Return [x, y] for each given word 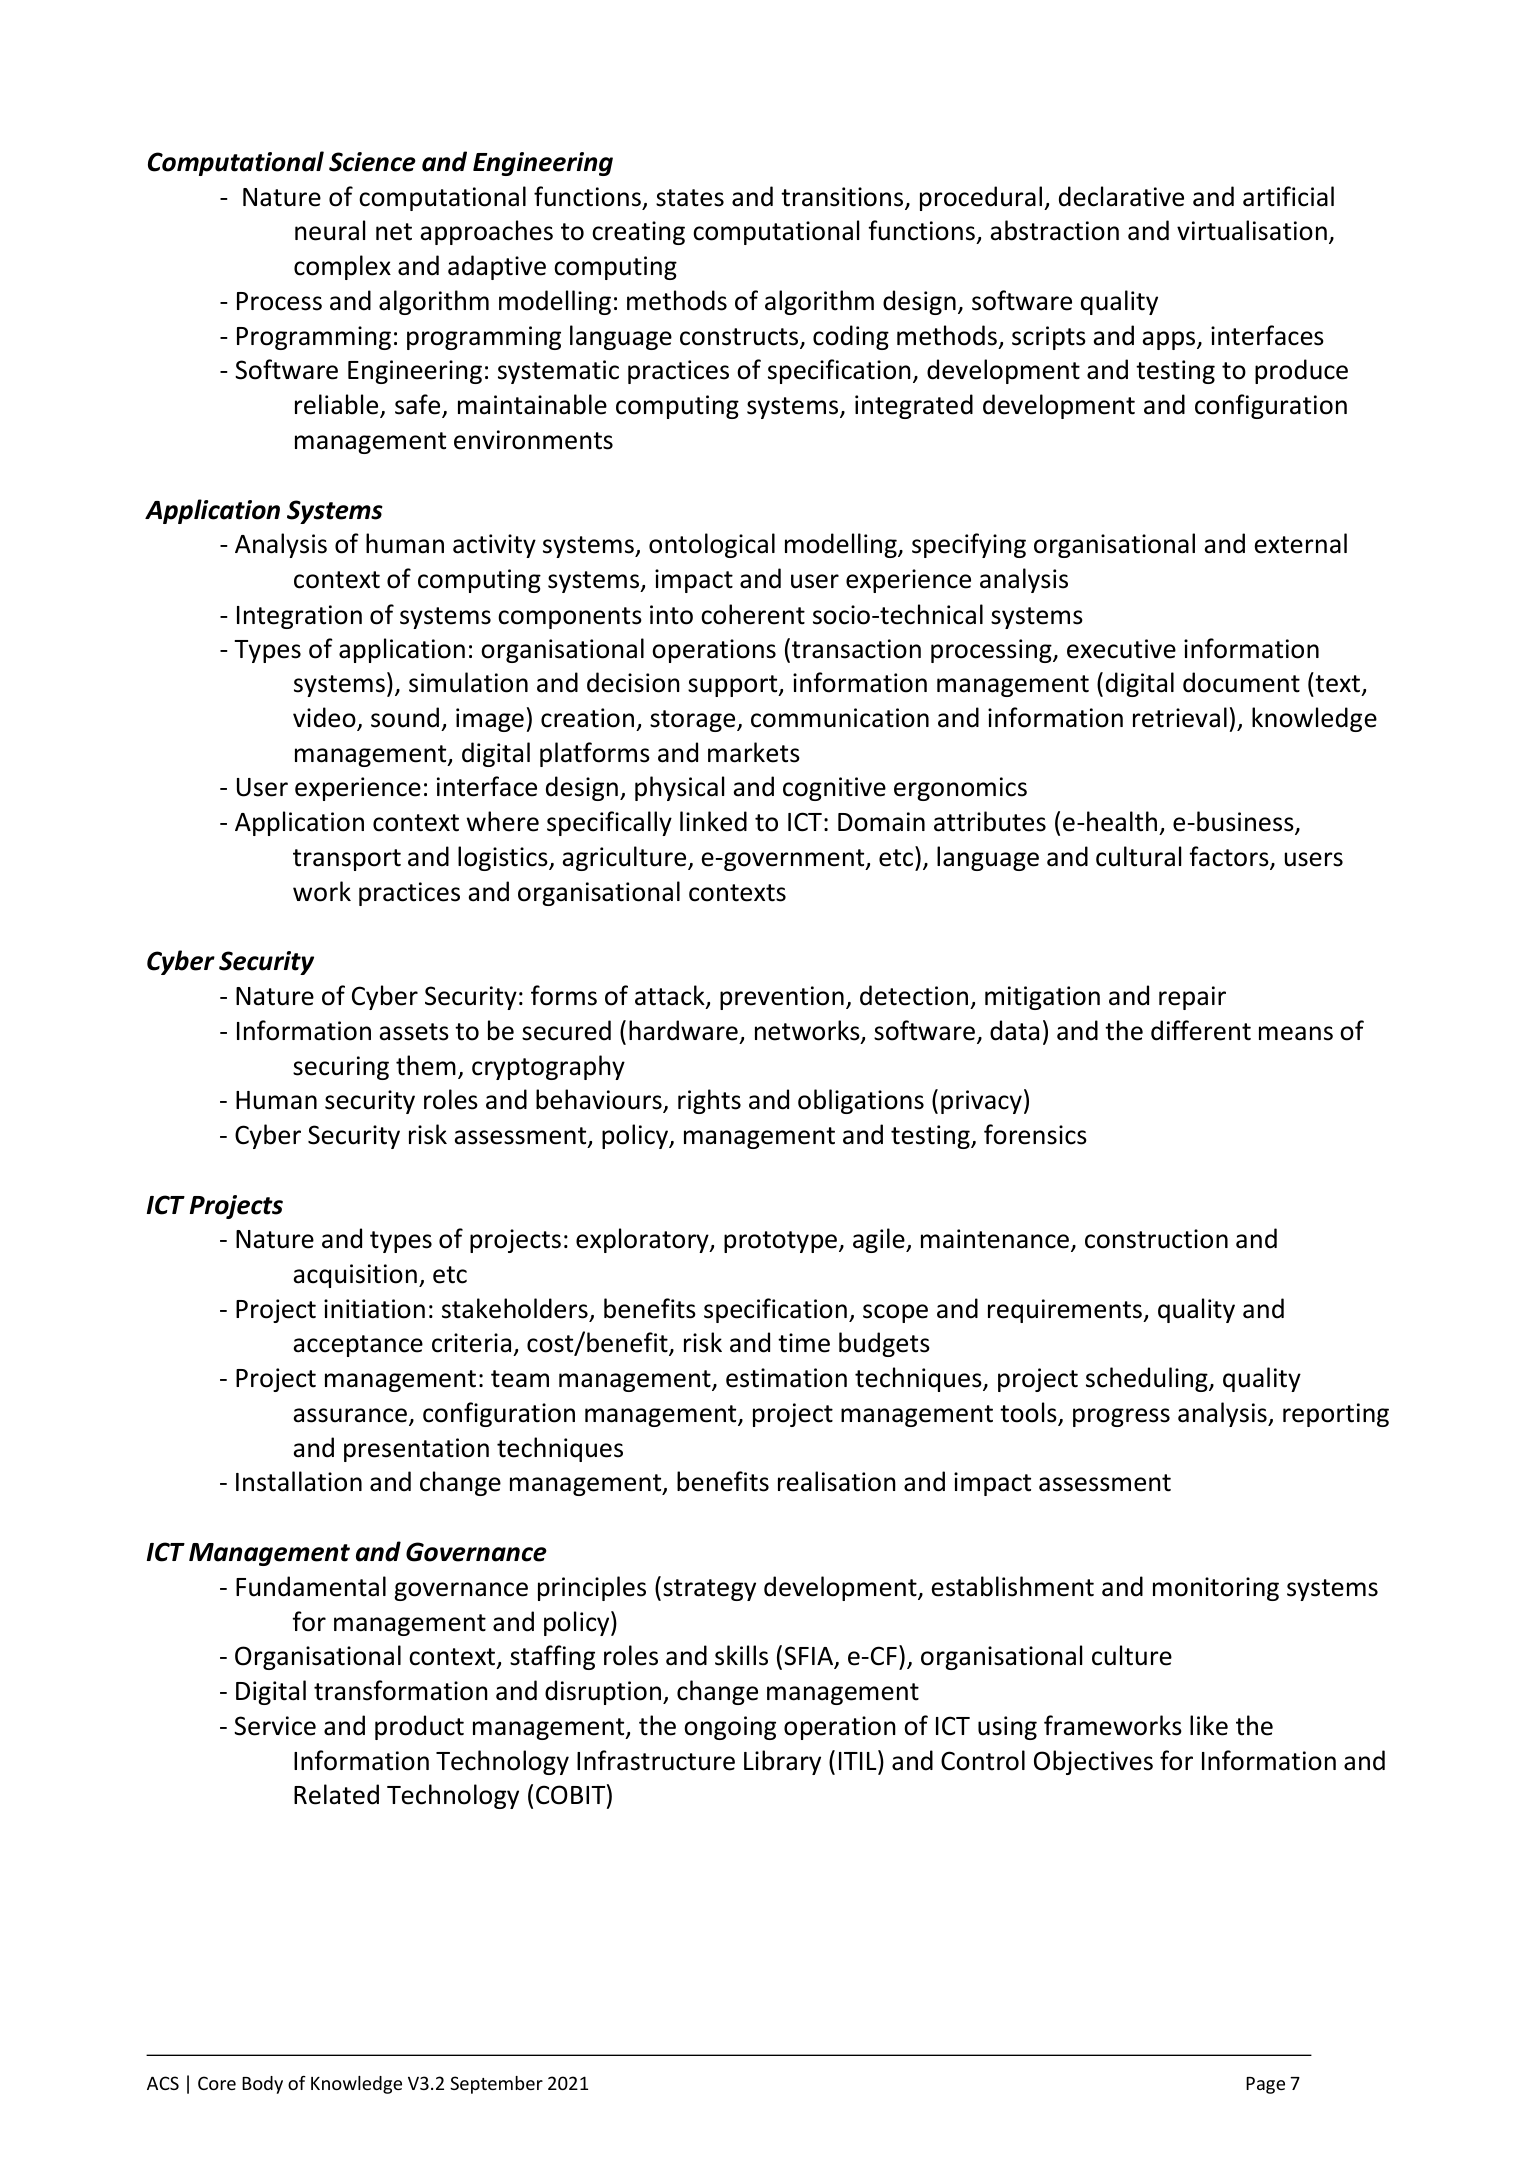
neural [330, 230]
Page [1265, 2085]
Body [262, 2085]
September [496, 2085]
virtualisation [1252, 230]
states [690, 198]
